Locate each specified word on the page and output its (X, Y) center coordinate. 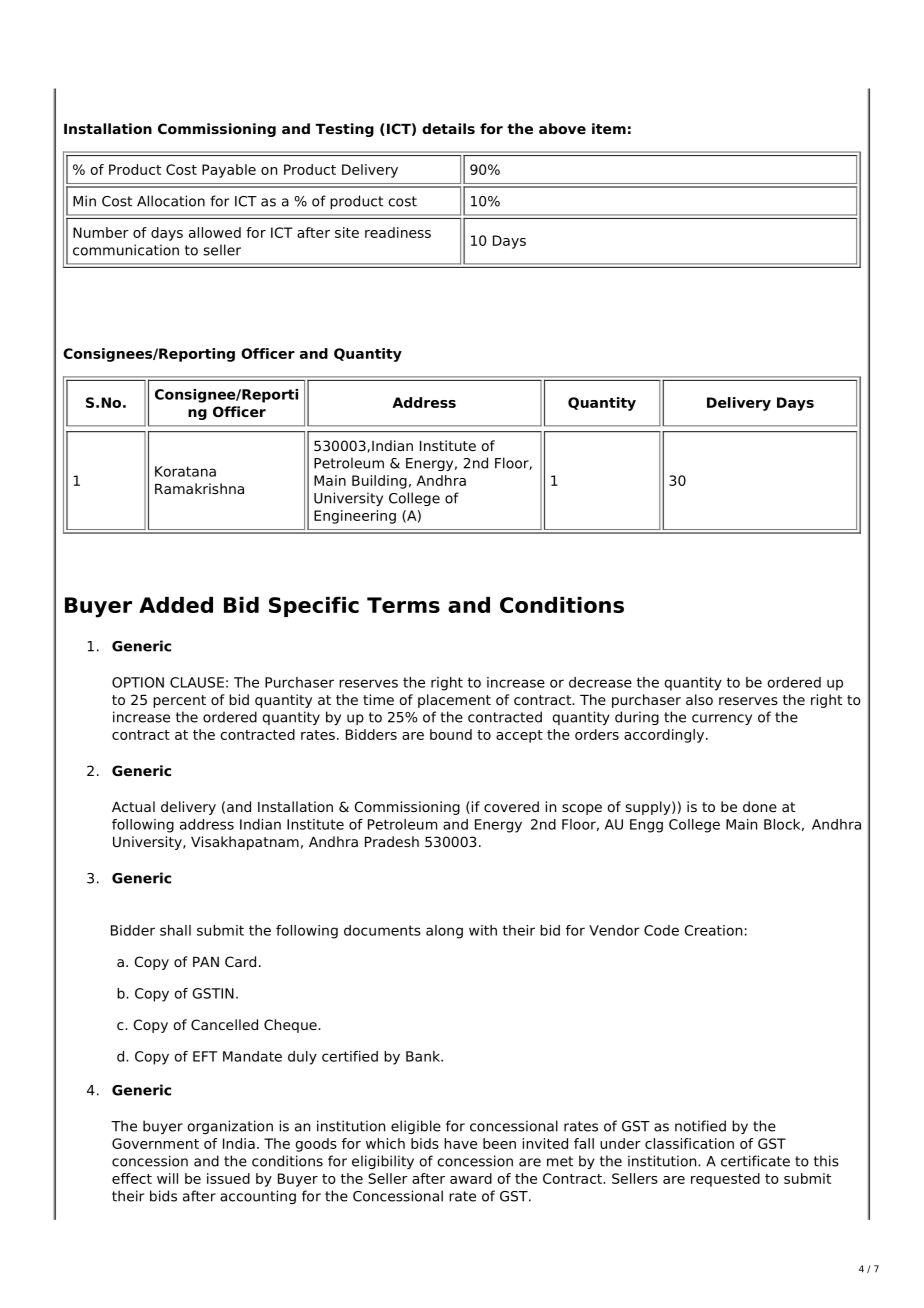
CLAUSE (197, 682)
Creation (713, 930)
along (444, 932)
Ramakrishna (199, 488)
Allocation (171, 201)
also (699, 699)
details (448, 128)
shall (175, 930)
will (167, 1178)
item (609, 128)
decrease (600, 682)
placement (454, 701)
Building (379, 482)
